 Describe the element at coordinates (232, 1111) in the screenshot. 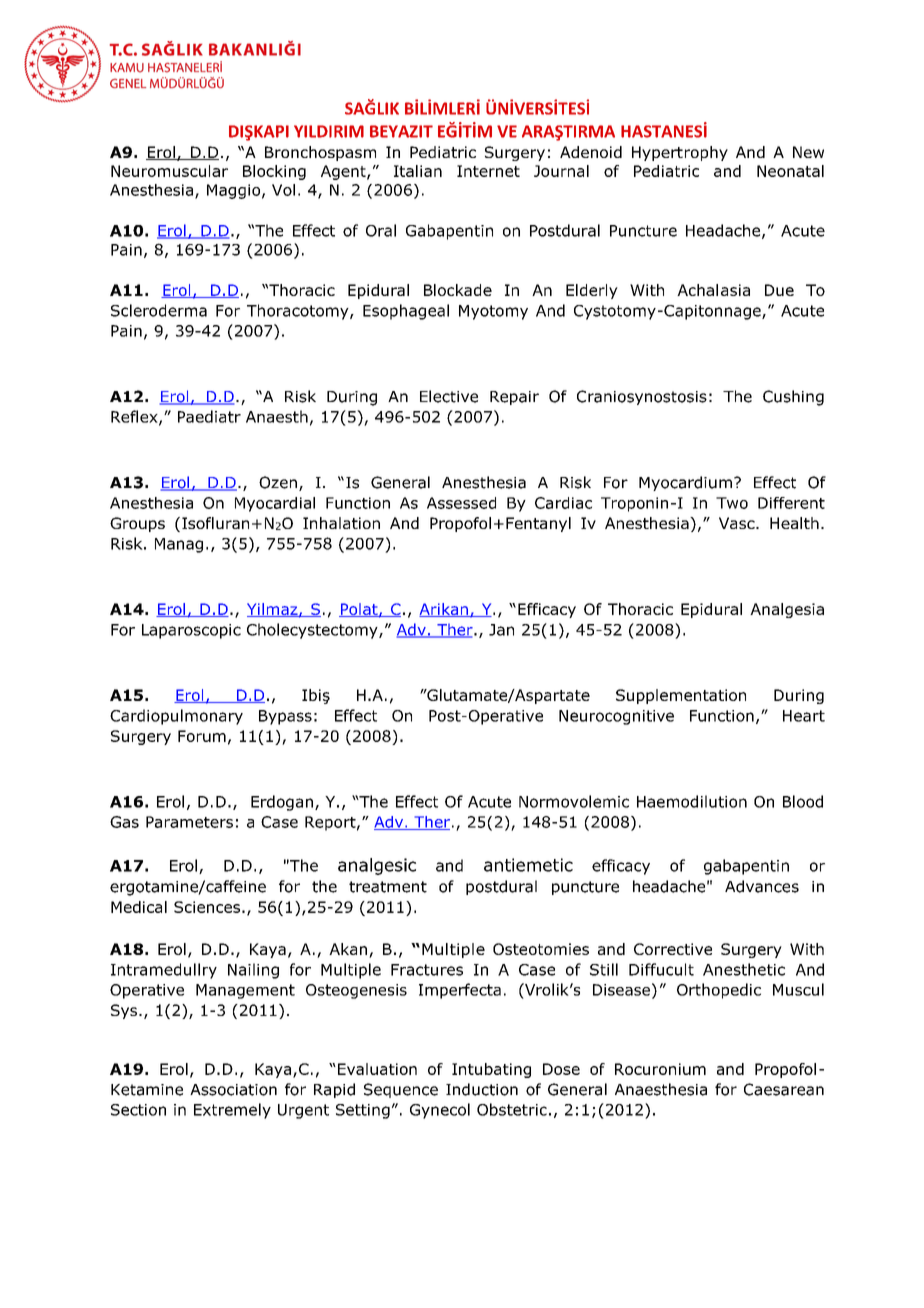

I see `Extremely` at that location.
